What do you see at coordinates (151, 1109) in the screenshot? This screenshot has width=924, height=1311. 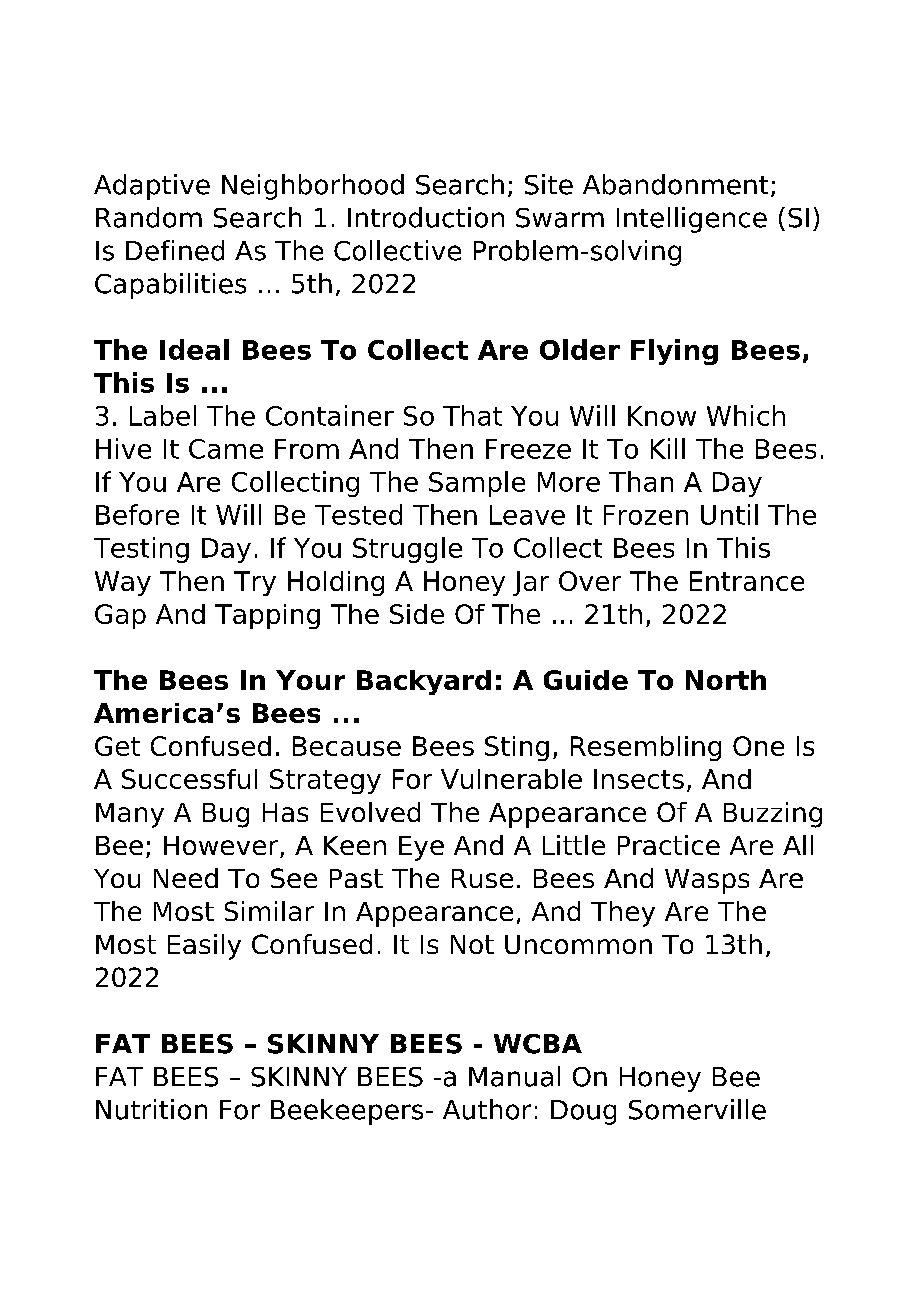 I see `Nutrition` at bounding box center [151, 1109].
